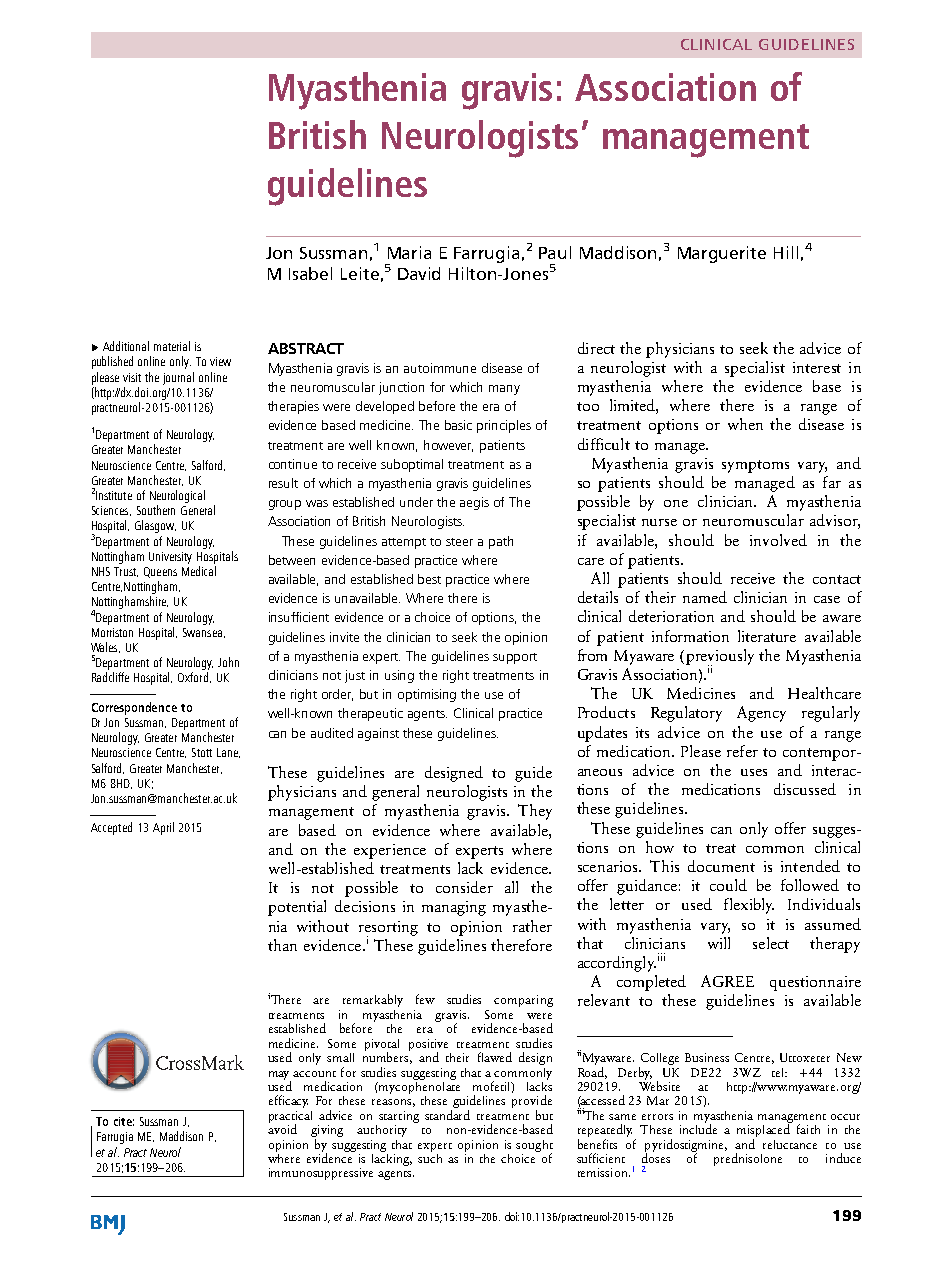 The image size is (952, 1270). Describe the element at coordinates (722, 254) in the image. I see `Marguerite` at that location.
